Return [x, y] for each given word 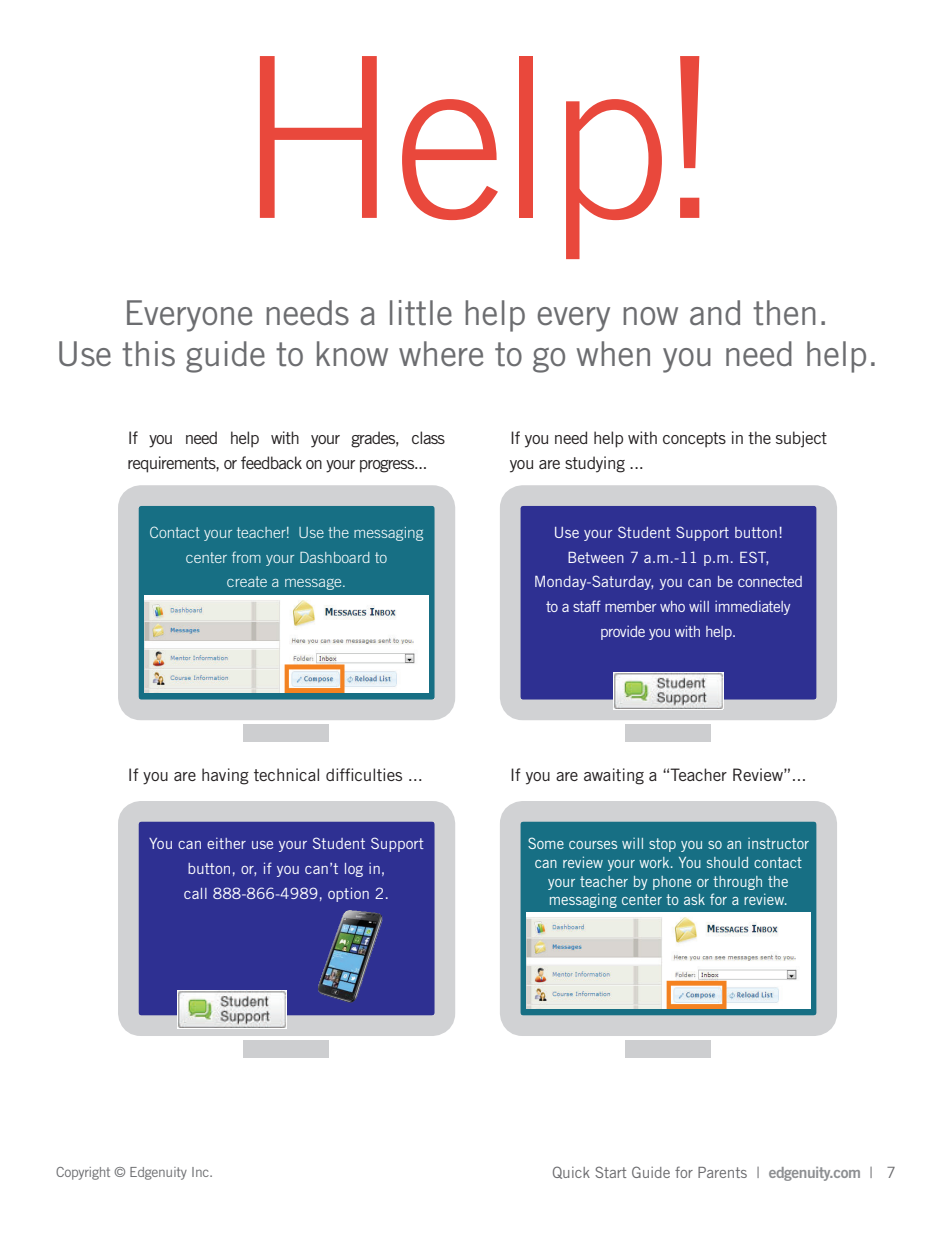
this [148, 354]
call [195, 893]
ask [694, 899]
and [715, 312]
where [441, 354]
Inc [201, 1172]
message [314, 584]
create [247, 581]
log [354, 870]
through [737, 883]
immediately [752, 607]
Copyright [83, 1173]
